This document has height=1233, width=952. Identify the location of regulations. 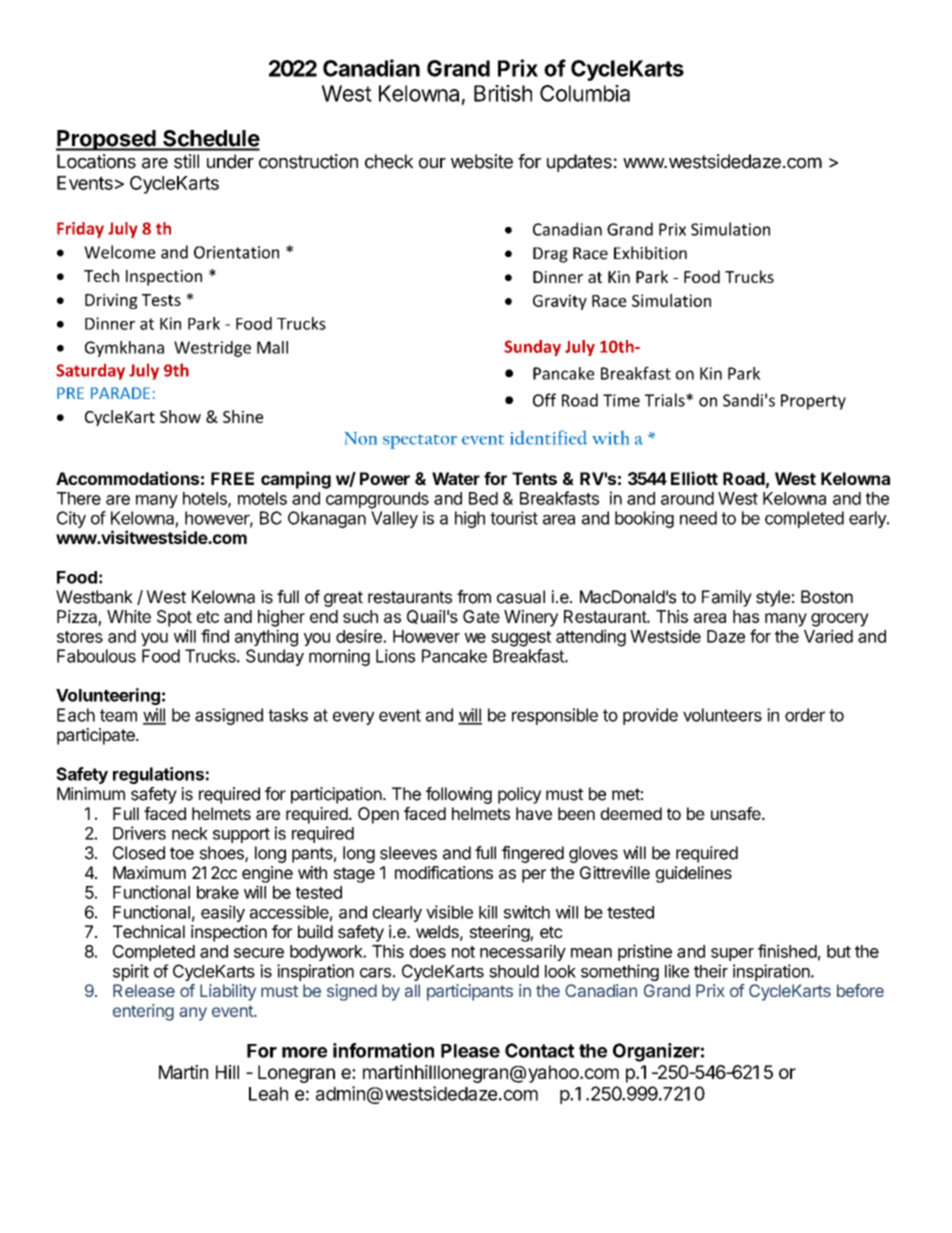
(158, 775).
